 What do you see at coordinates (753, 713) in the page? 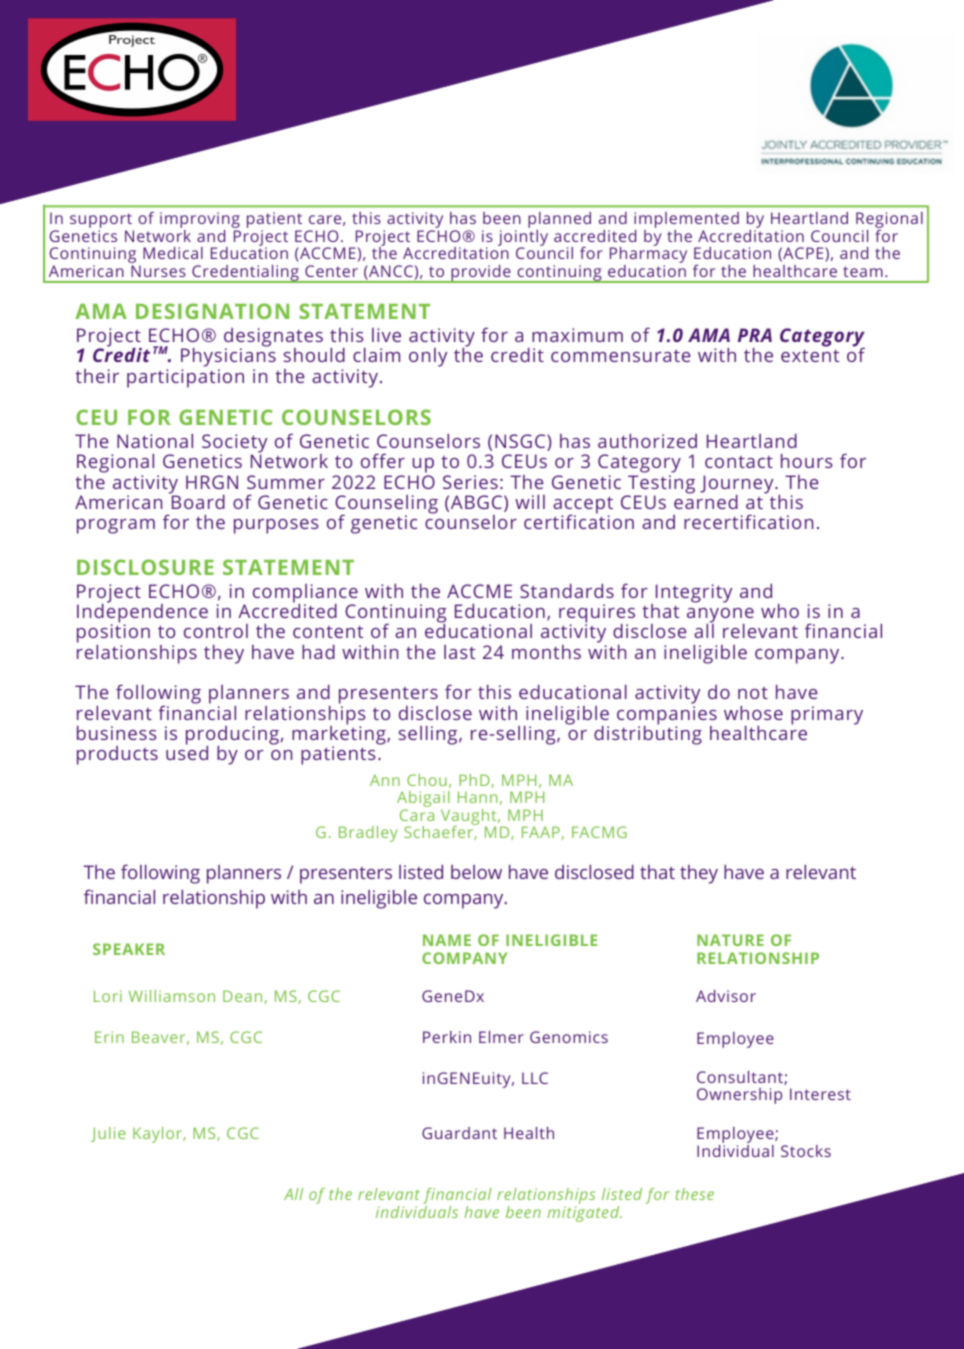
I see `whose` at bounding box center [753, 713].
